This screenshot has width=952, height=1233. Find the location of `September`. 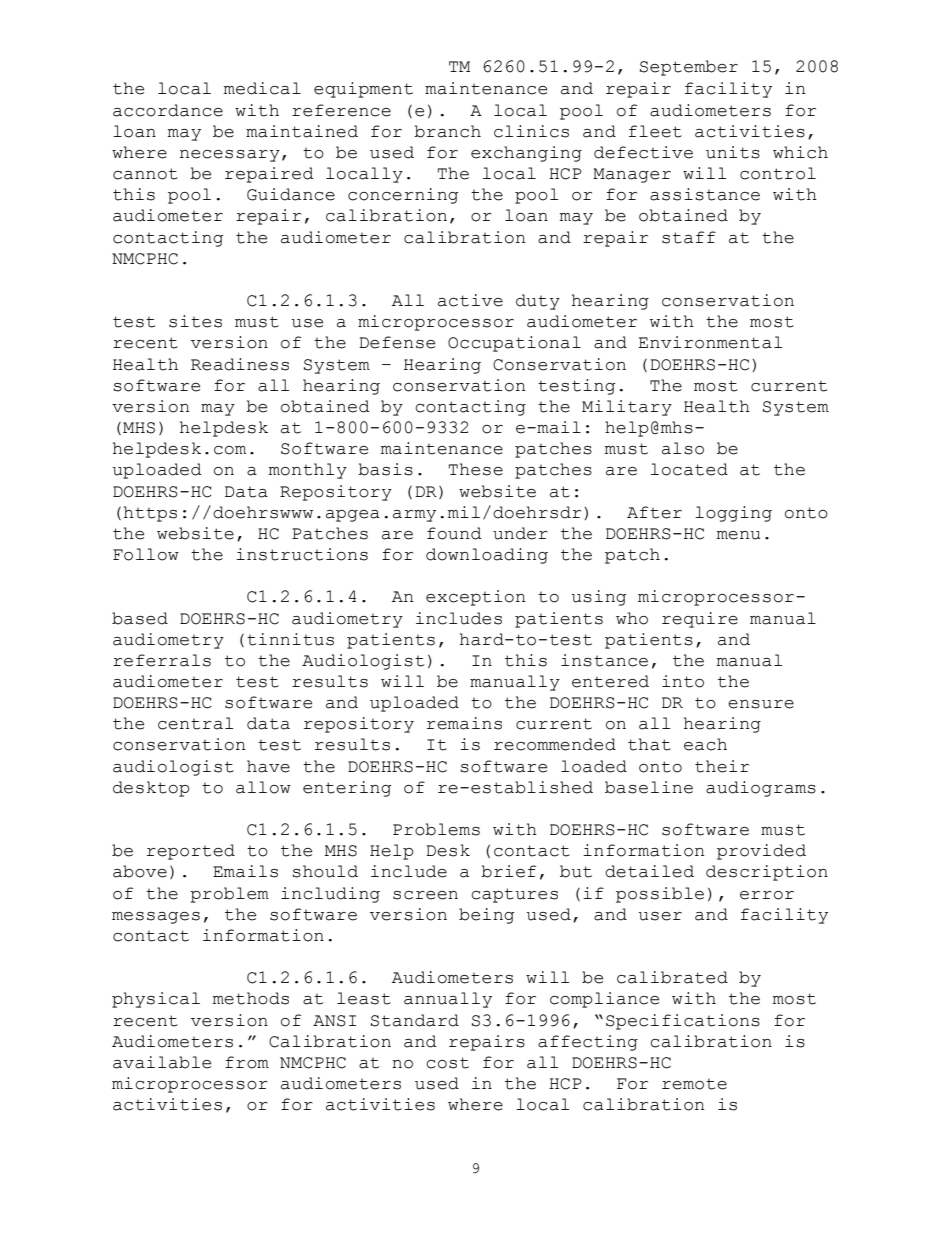

September is located at coordinates (689, 68).
